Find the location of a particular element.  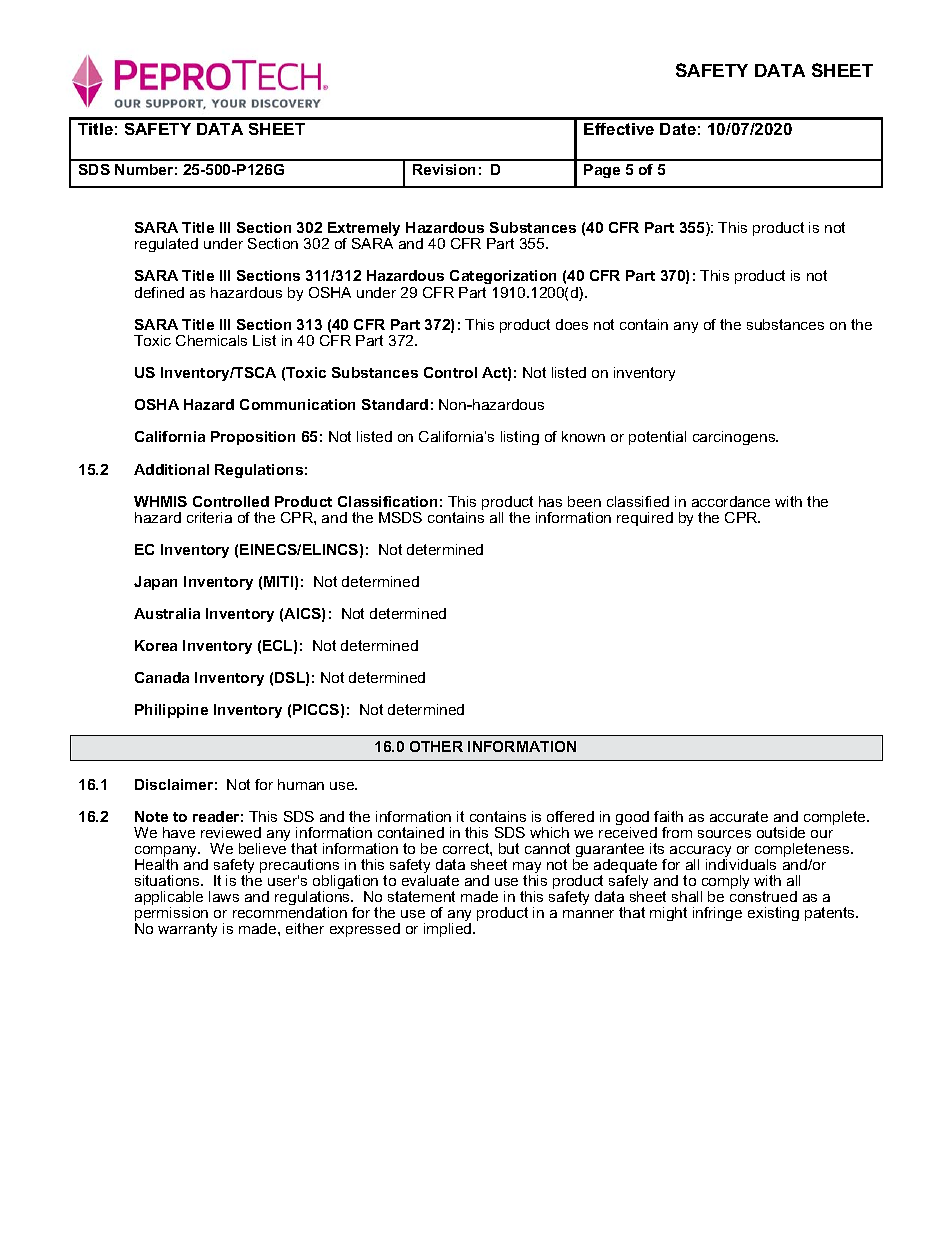

criteria is located at coordinates (209, 517).
